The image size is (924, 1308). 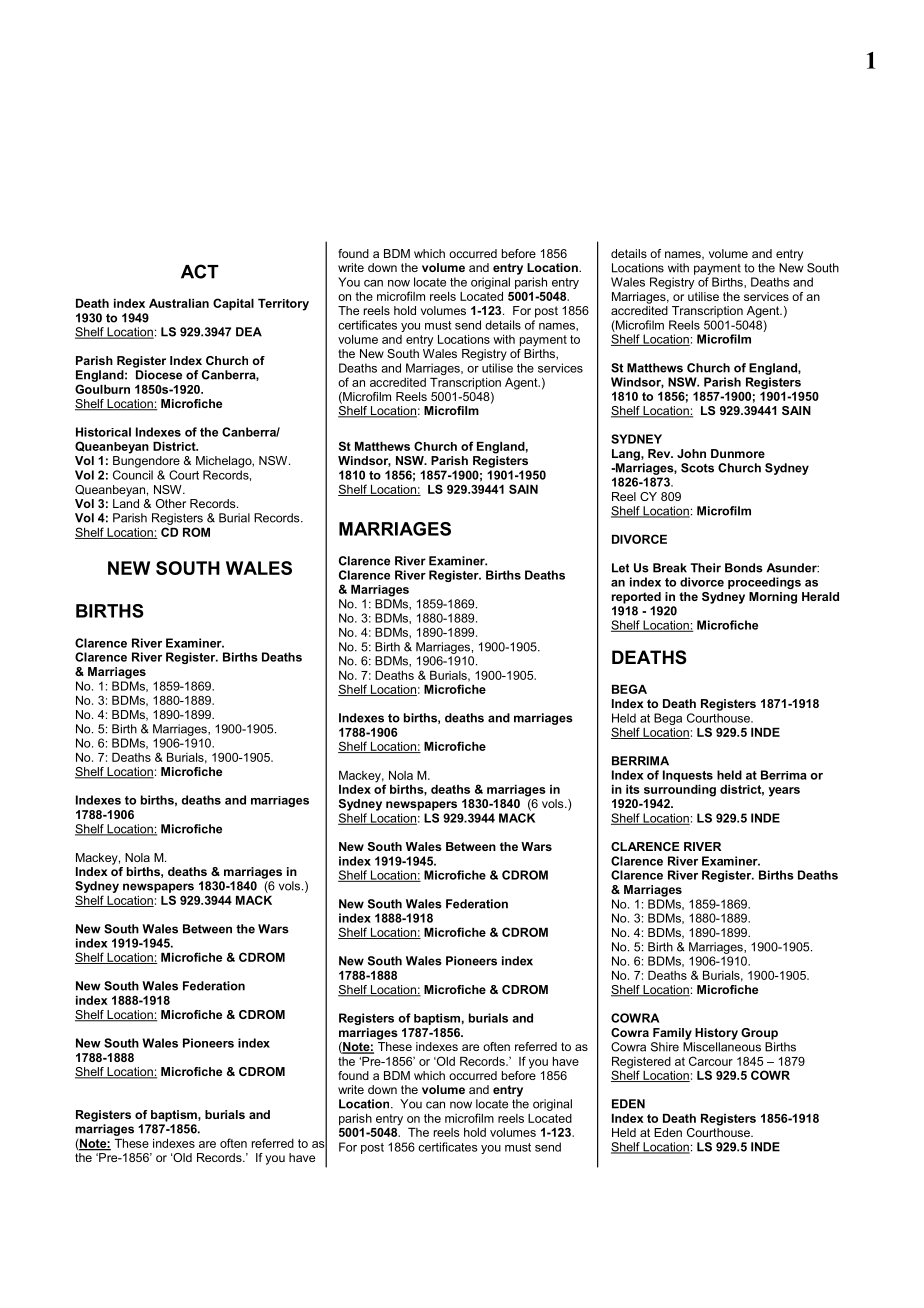 I want to click on Territory, so click(x=283, y=305).
